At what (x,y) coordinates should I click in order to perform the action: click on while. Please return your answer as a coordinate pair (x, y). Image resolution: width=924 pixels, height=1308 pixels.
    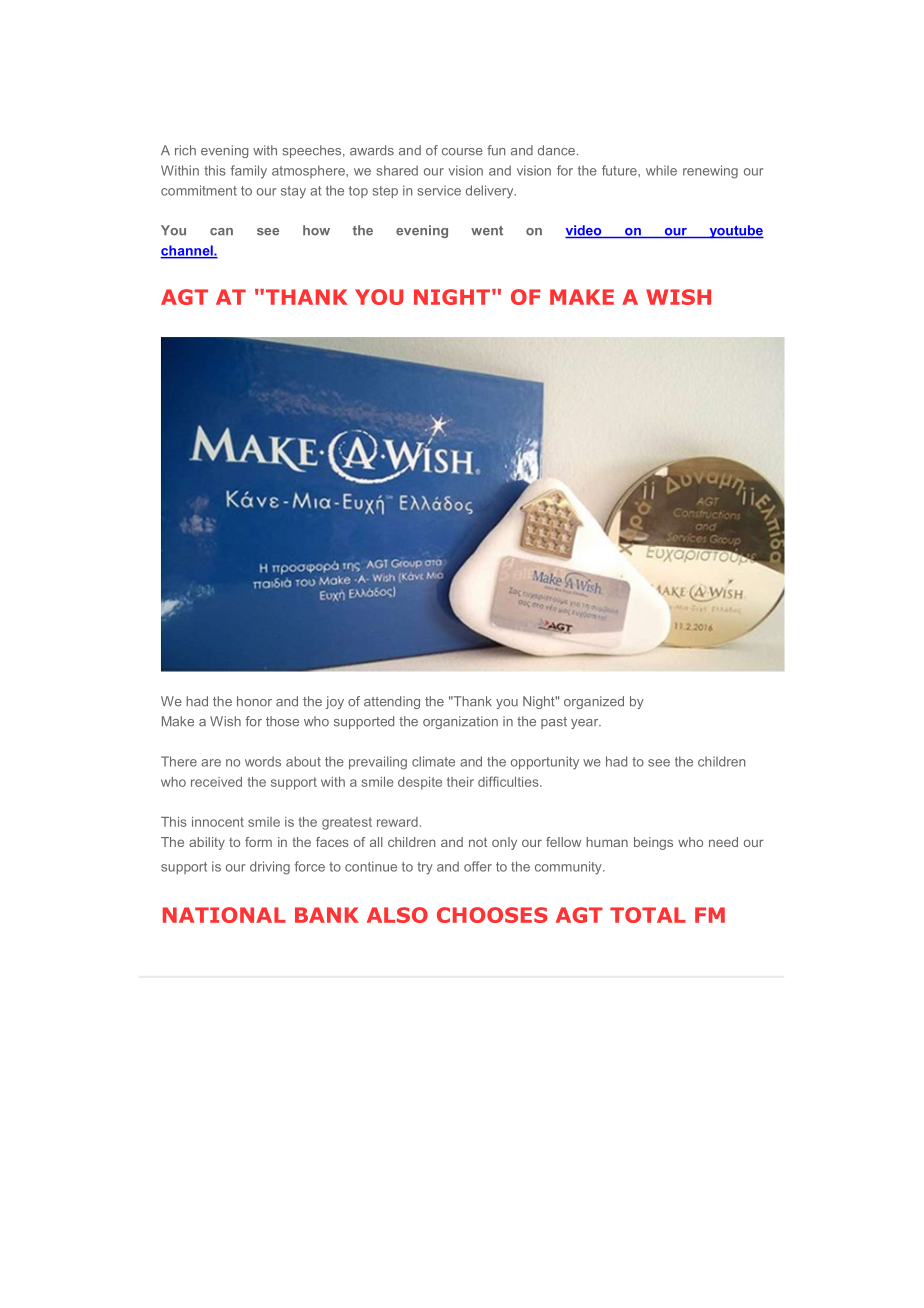
    Looking at the image, I should click on (661, 170).
